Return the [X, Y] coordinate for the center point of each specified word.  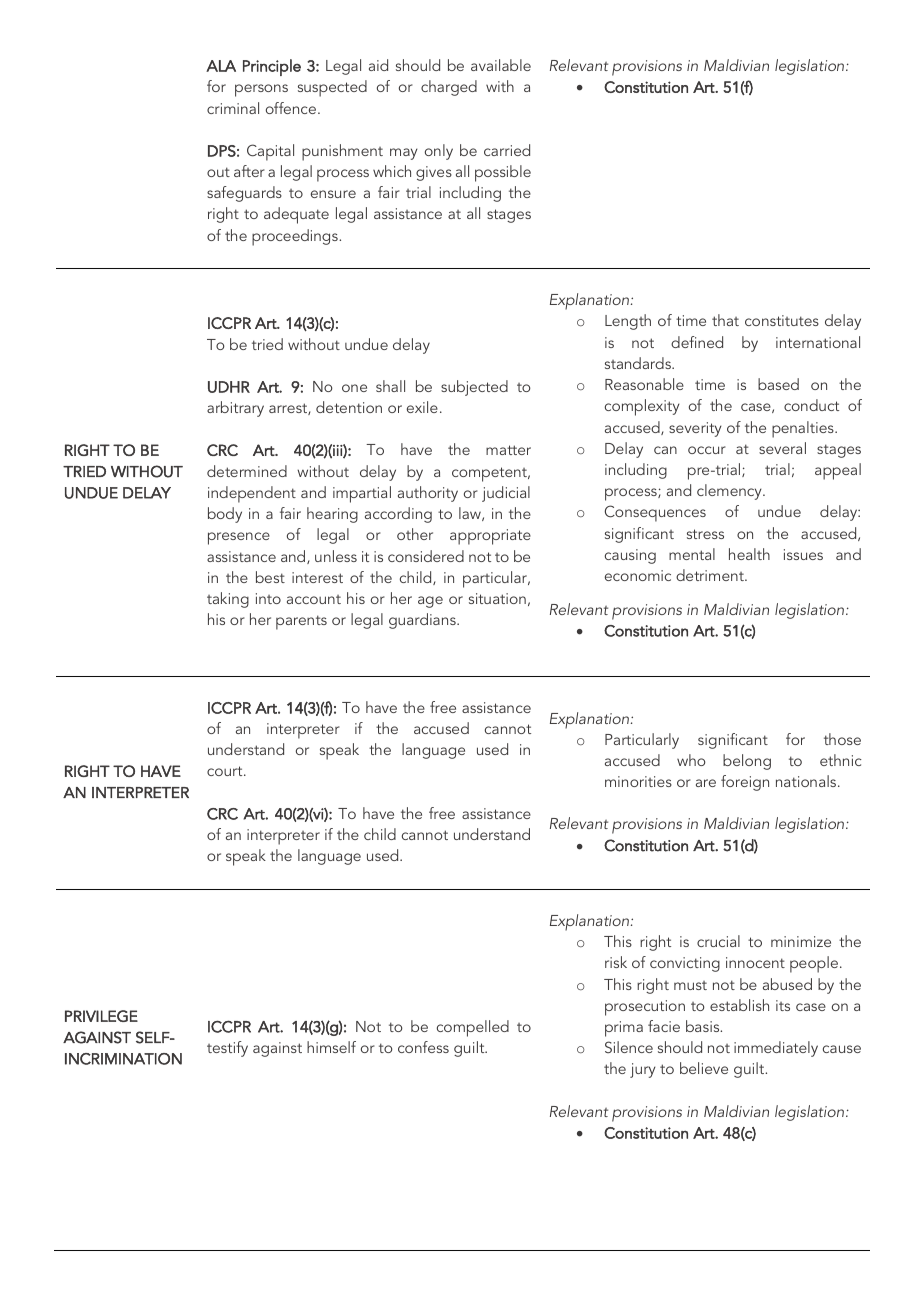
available [501, 65]
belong [747, 762]
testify [227, 1049]
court [226, 771]
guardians [423, 621]
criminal [233, 108]
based [778, 384]
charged [449, 88]
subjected [474, 388]
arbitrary [235, 409]
